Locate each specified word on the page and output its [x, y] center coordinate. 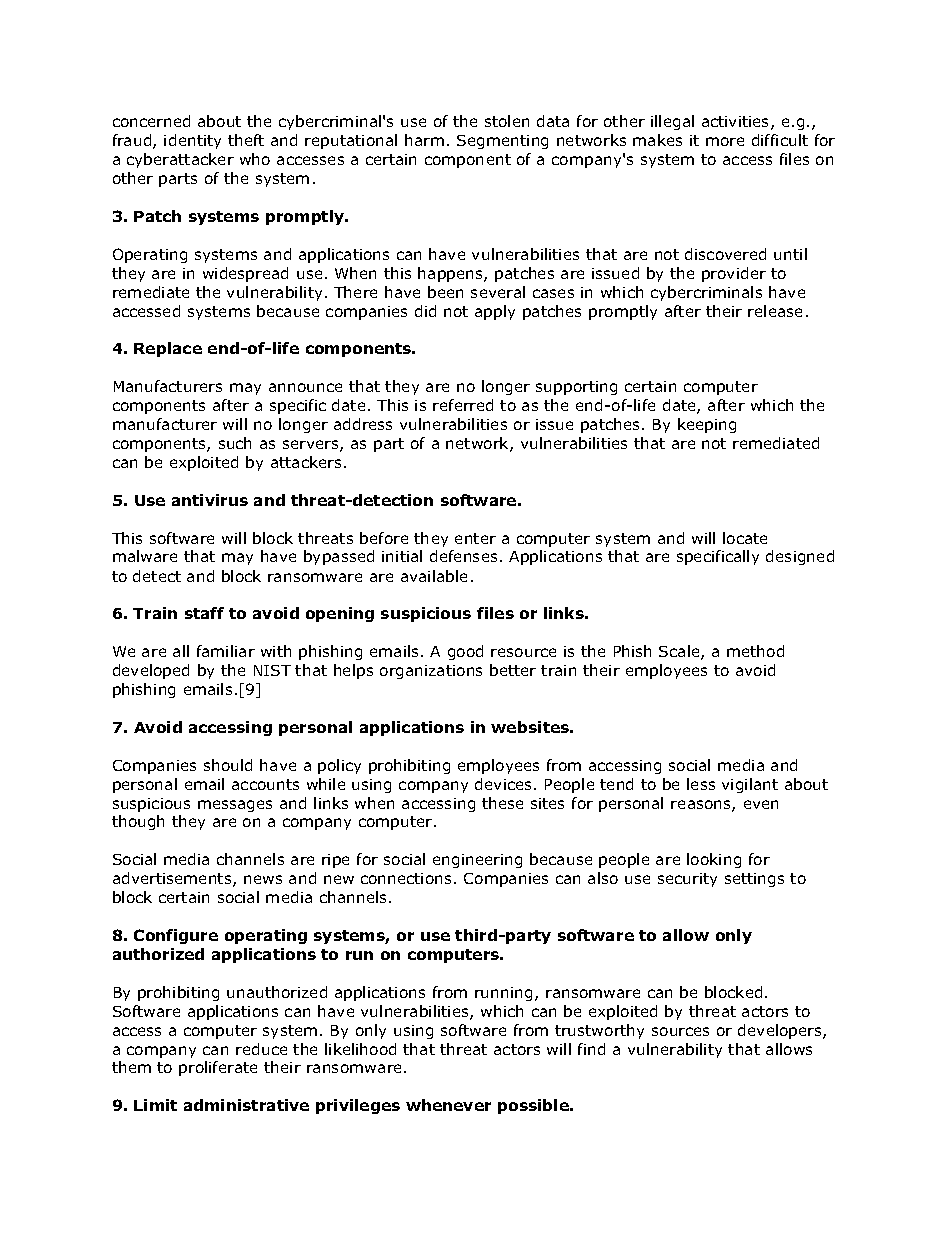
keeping [707, 425]
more [725, 141]
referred [463, 405]
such [235, 443]
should [228, 765]
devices [505, 784]
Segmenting [502, 142]
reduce [261, 1049]
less [701, 784]
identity [192, 141]
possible [534, 1106]
